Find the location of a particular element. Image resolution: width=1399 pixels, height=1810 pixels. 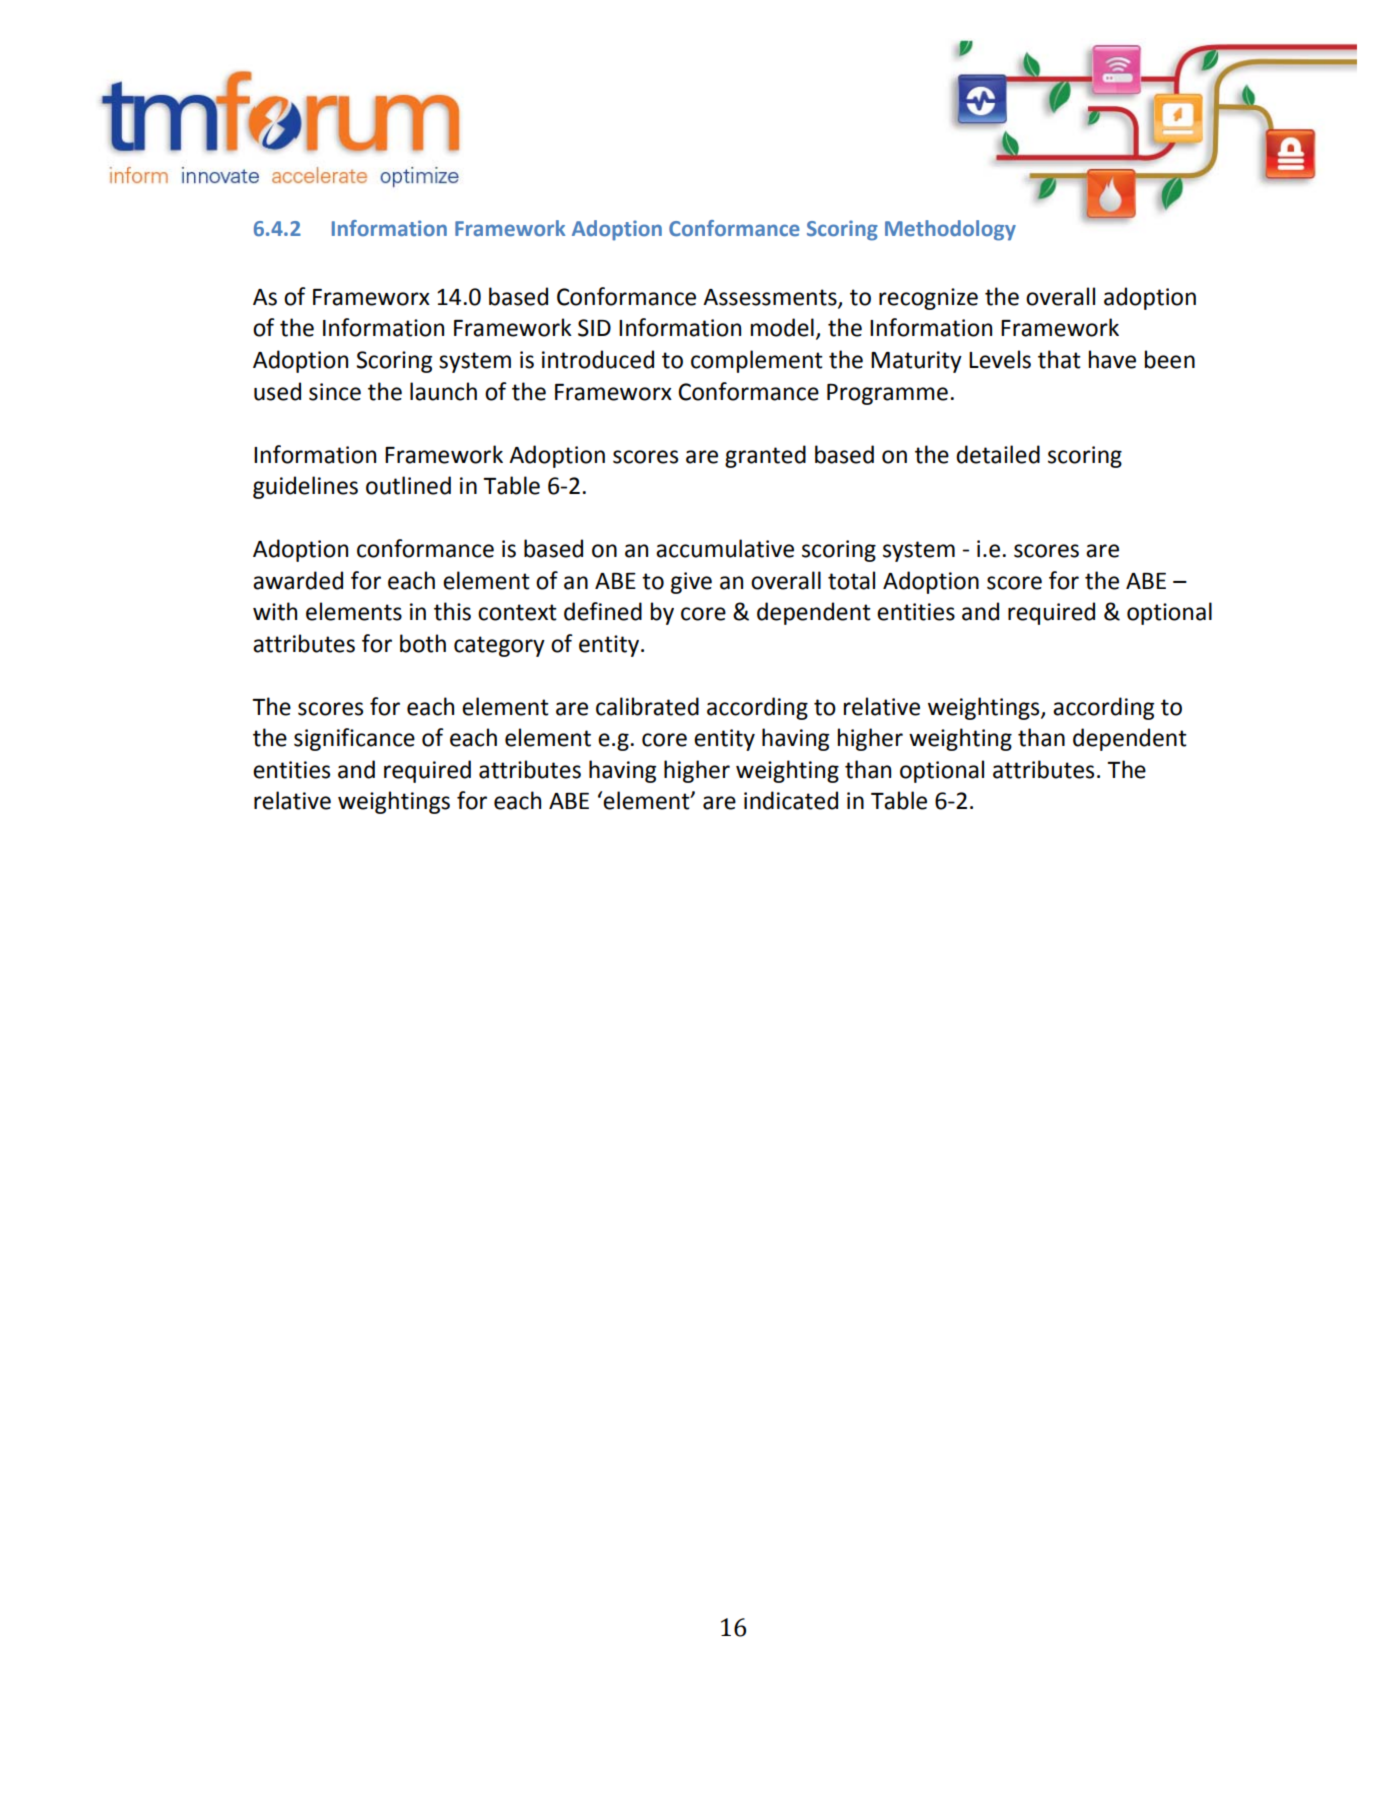

significance is located at coordinates (354, 739).
